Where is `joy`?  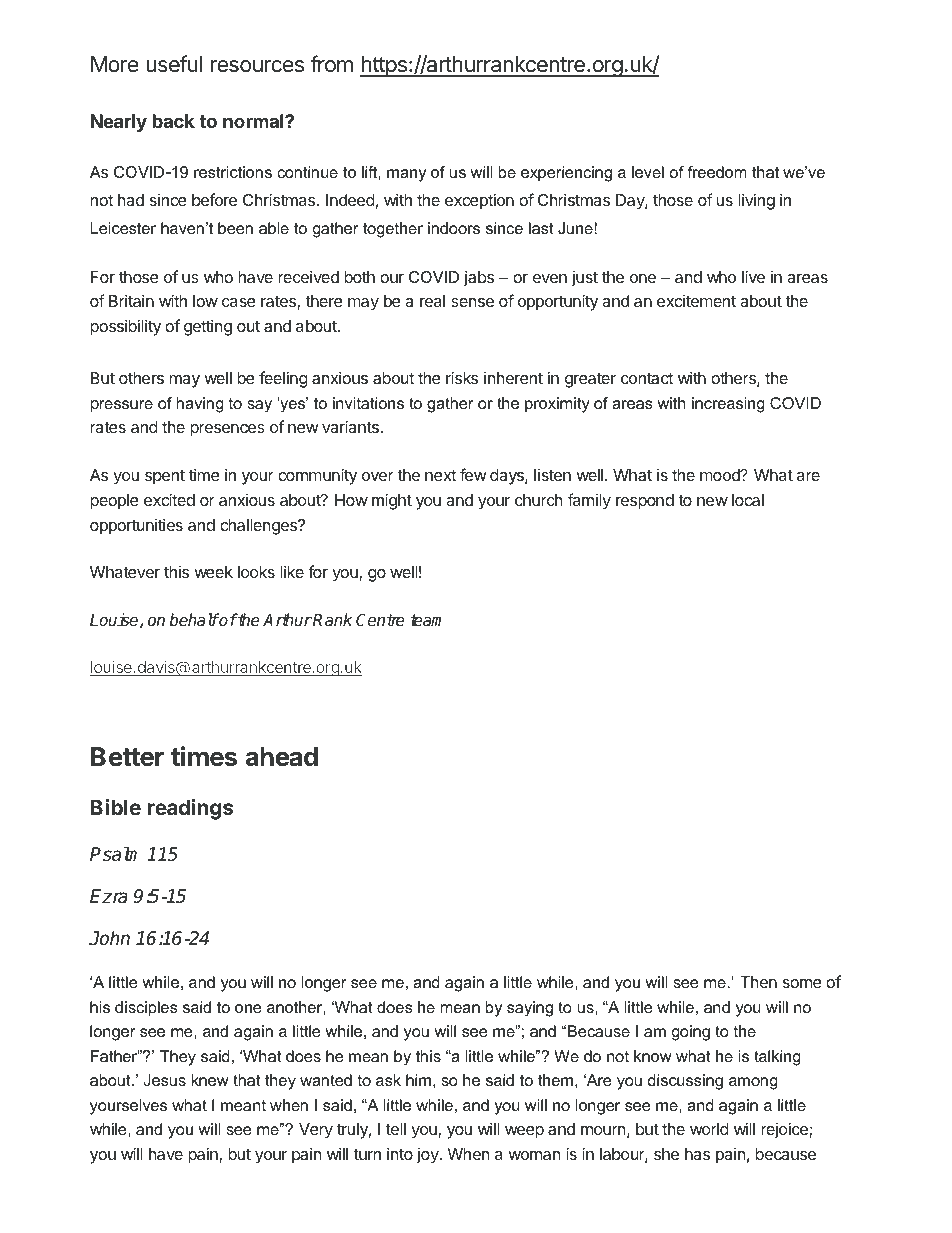 joy is located at coordinates (428, 1156).
